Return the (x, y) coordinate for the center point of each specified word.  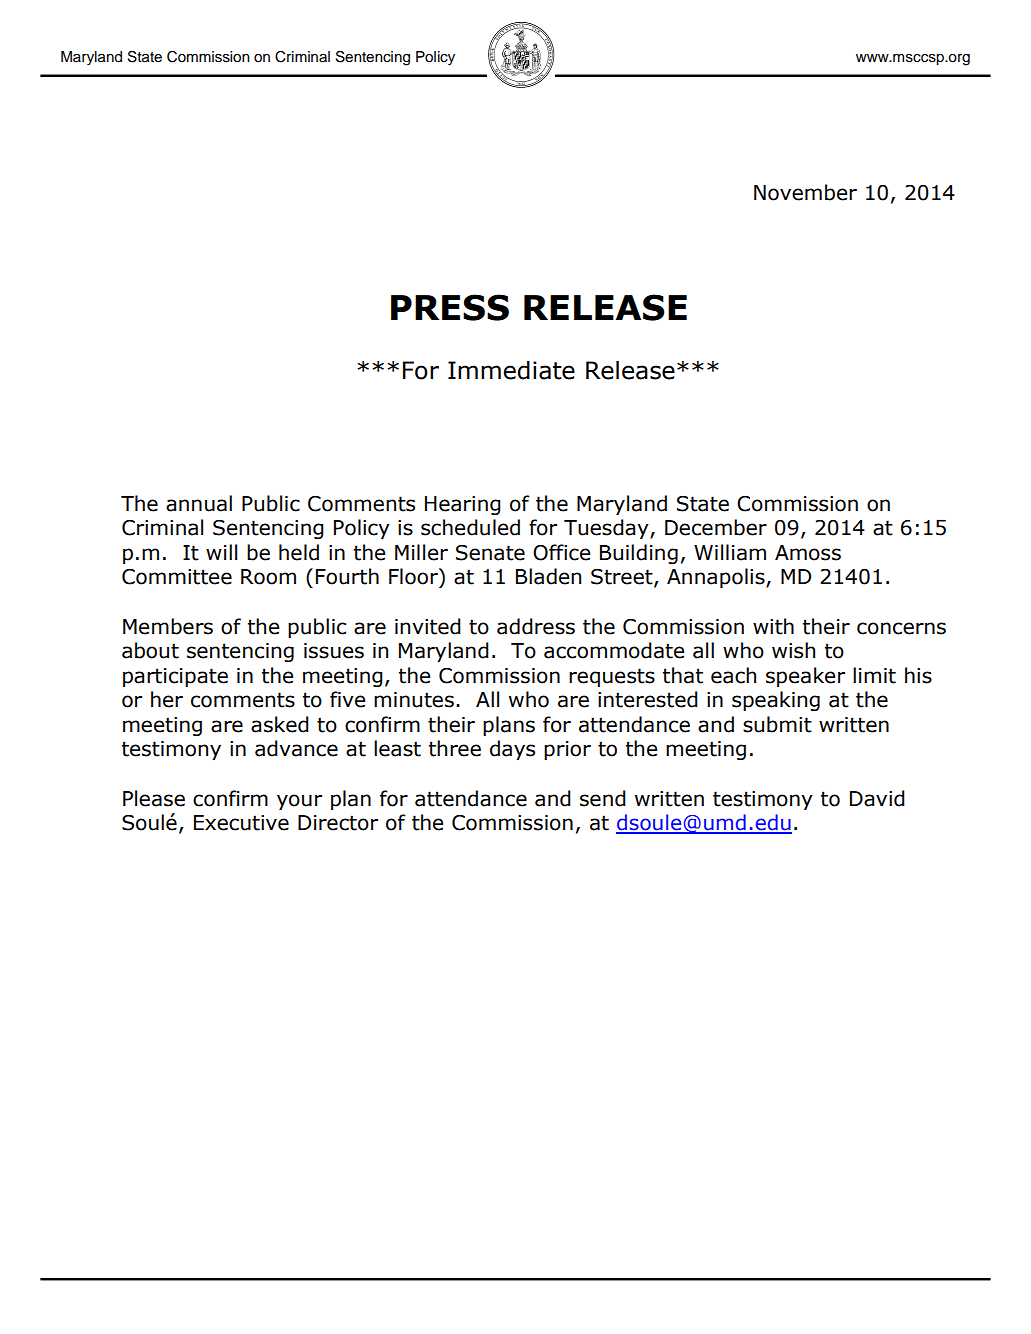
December (716, 527)
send (603, 798)
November (805, 192)
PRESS (450, 307)
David (877, 798)
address (536, 626)
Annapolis (717, 578)
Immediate (511, 370)
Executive (241, 823)
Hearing (463, 505)
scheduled (470, 527)
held (299, 552)
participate (175, 677)
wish (793, 650)
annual (199, 503)
